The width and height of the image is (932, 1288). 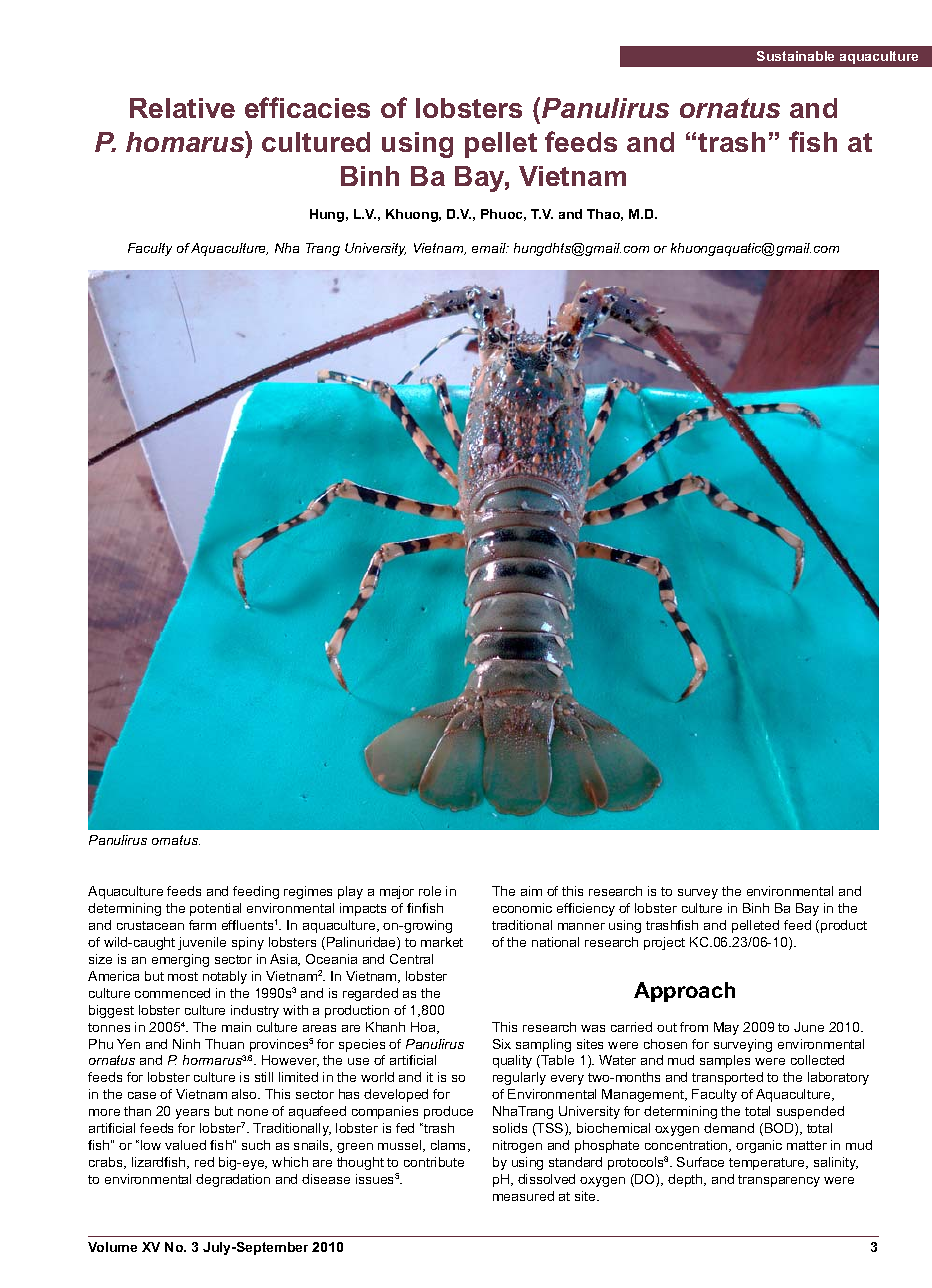 I want to click on farm, so click(x=202, y=925).
